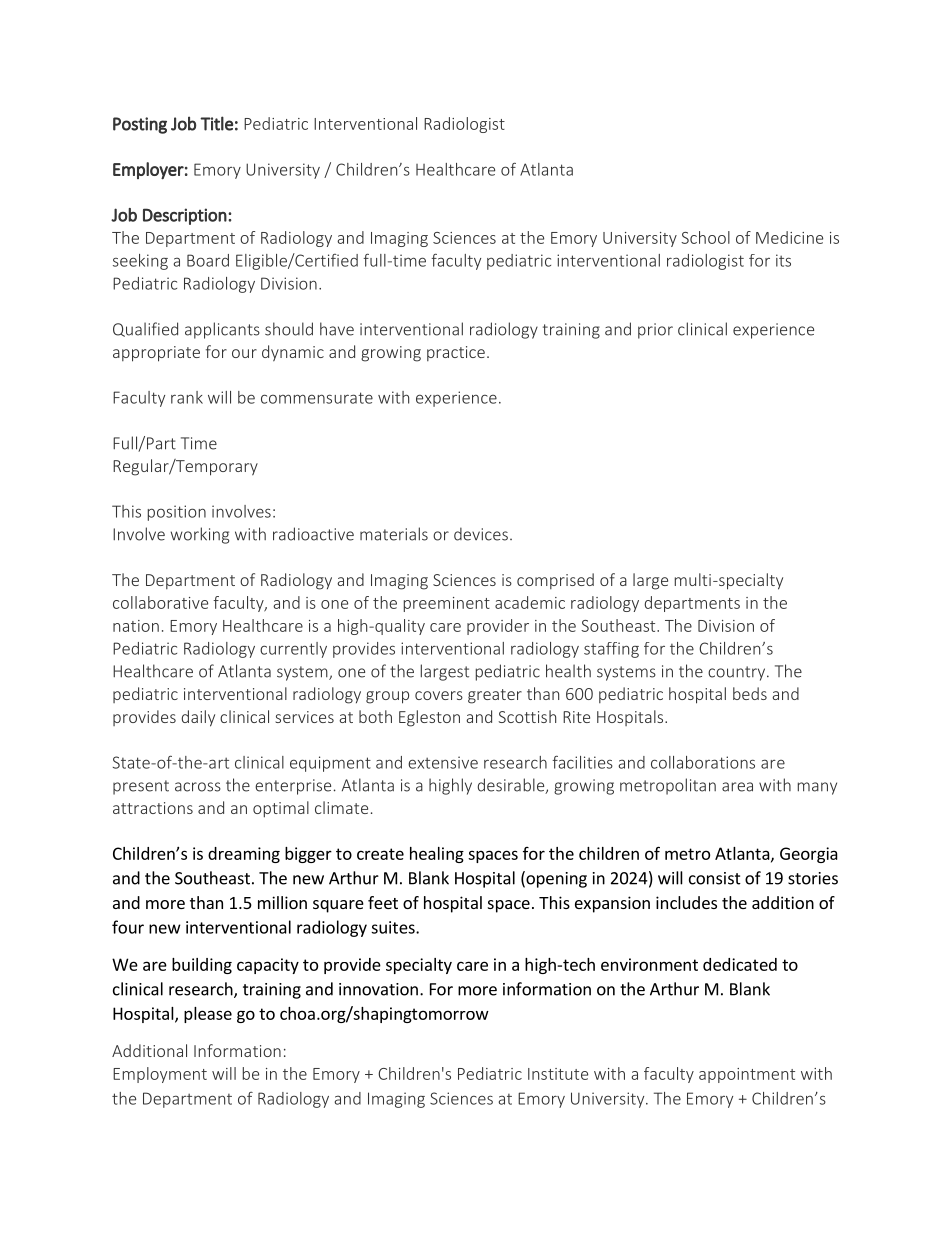  What do you see at coordinates (655, 331) in the screenshot?
I see `prior` at bounding box center [655, 331].
